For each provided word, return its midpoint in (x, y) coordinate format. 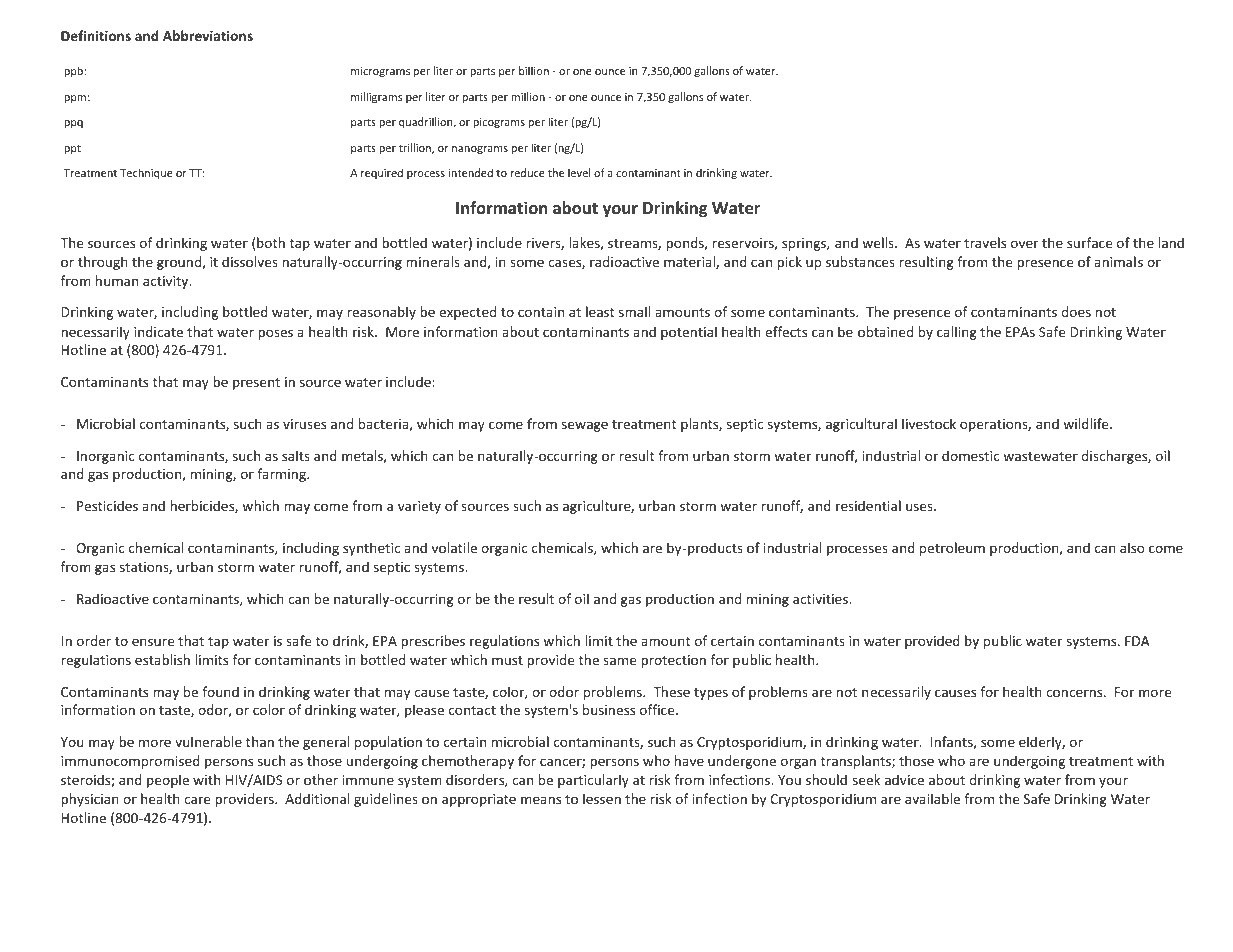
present (256, 384)
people (168, 781)
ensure (153, 642)
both (271, 242)
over (1024, 244)
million (528, 96)
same (619, 661)
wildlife (1087, 423)
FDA (1137, 641)
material (690, 262)
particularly (593, 781)
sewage (585, 426)
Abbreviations (208, 35)
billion (534, 70)
